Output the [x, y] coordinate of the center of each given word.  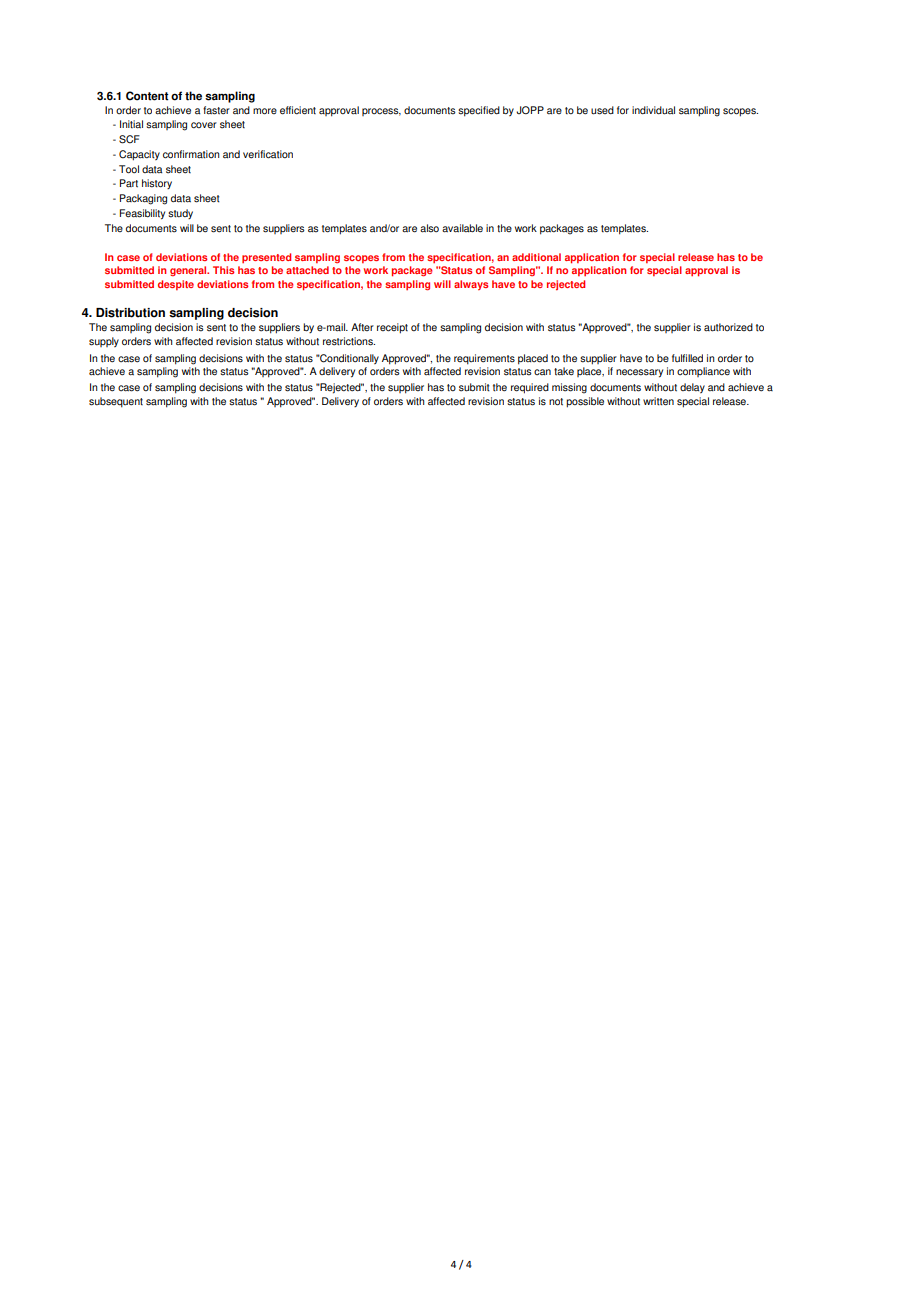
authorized [728, 327]
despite [176, 285]
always [471, 285]
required [530, 388]
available [462, 228]
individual [653, 110]
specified [479, 111]
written [658, 401]
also [429, 228]
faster [216, 110]
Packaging [143, 199]
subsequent [116, 402]
